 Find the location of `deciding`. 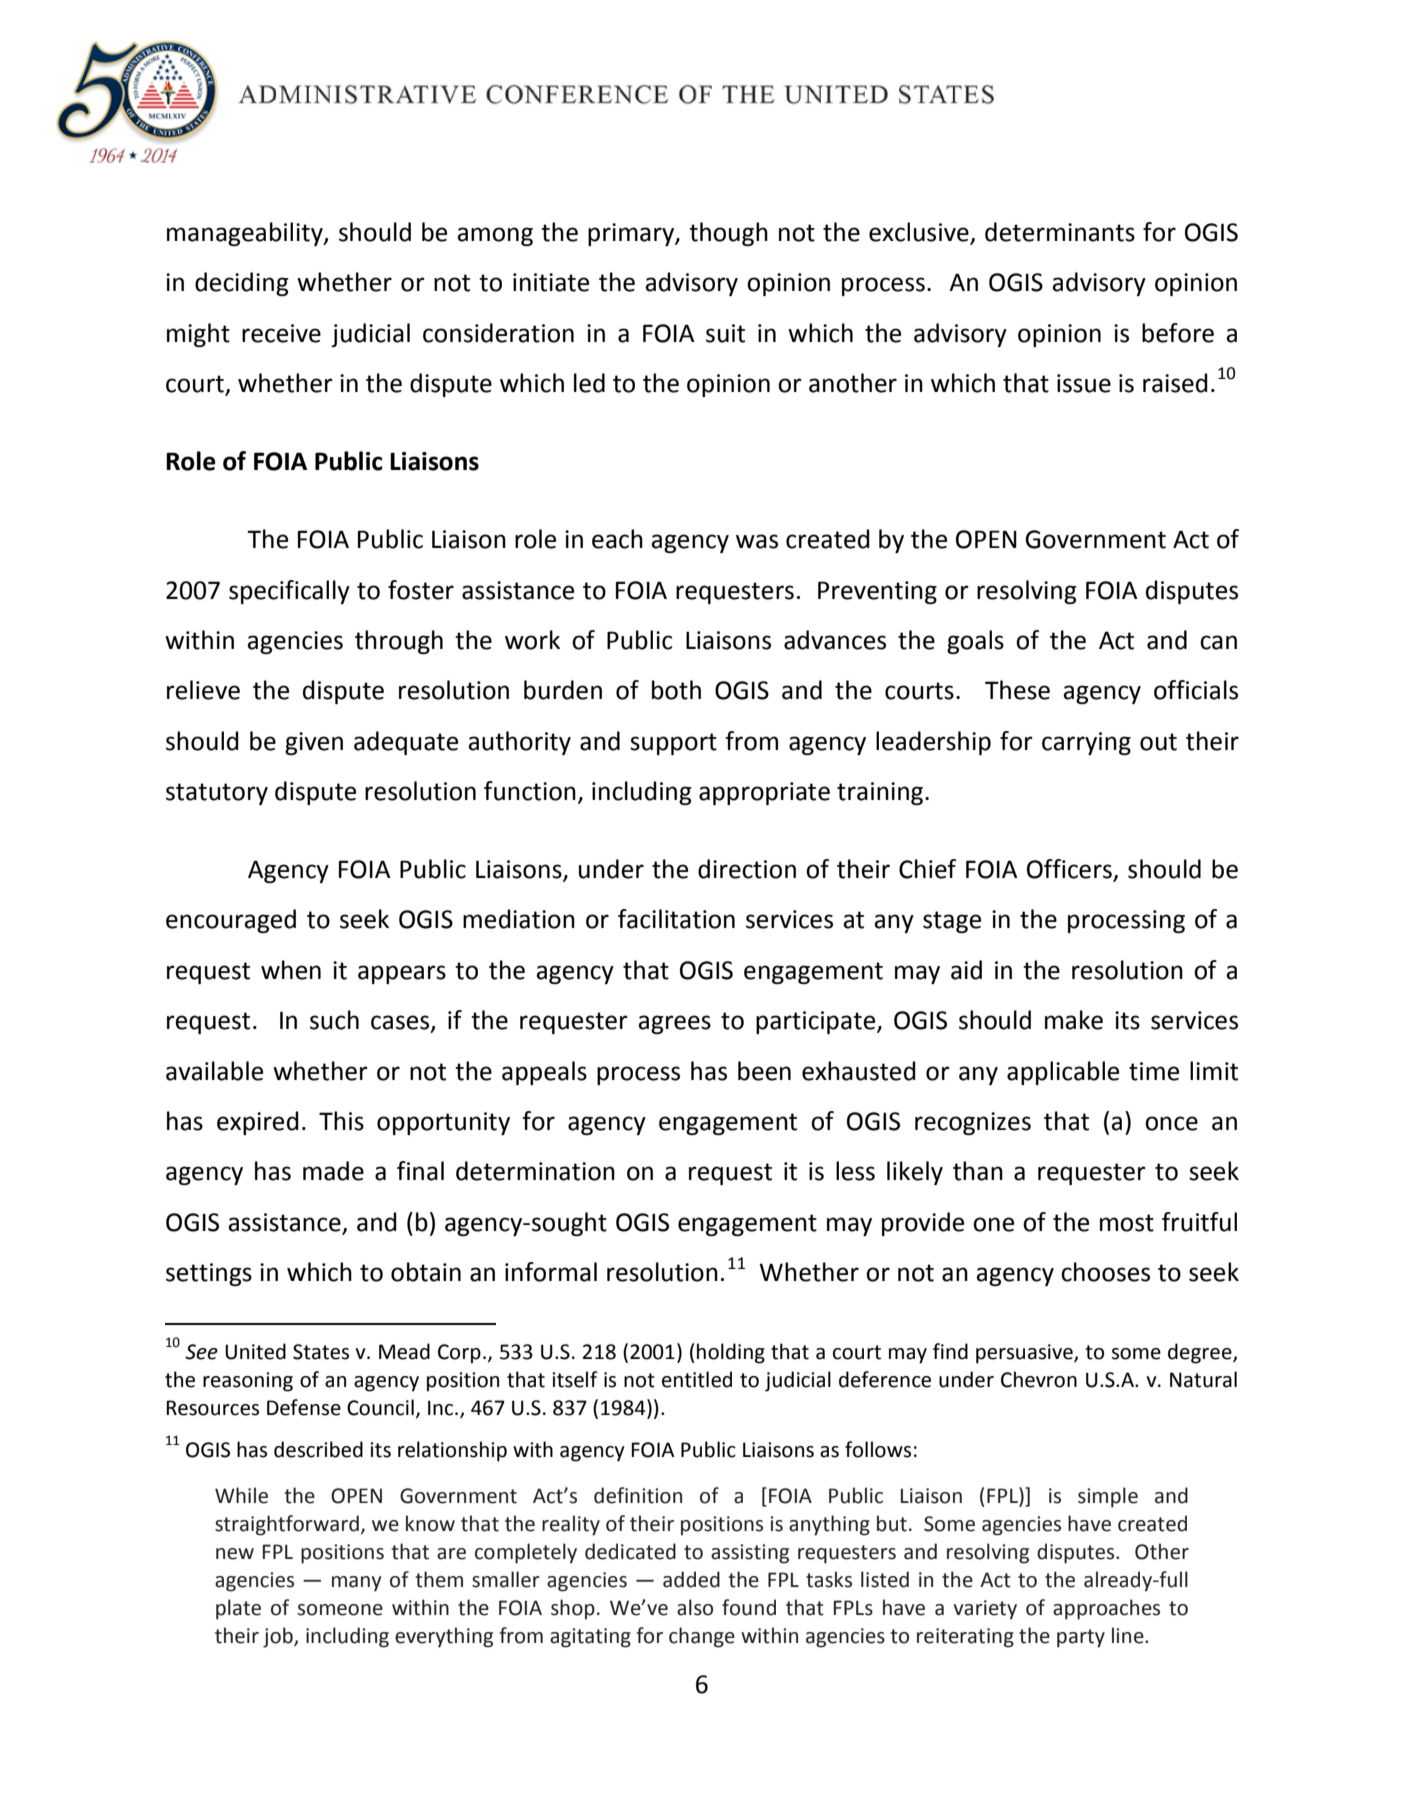

deciding is located at coordinates (242, 284).
